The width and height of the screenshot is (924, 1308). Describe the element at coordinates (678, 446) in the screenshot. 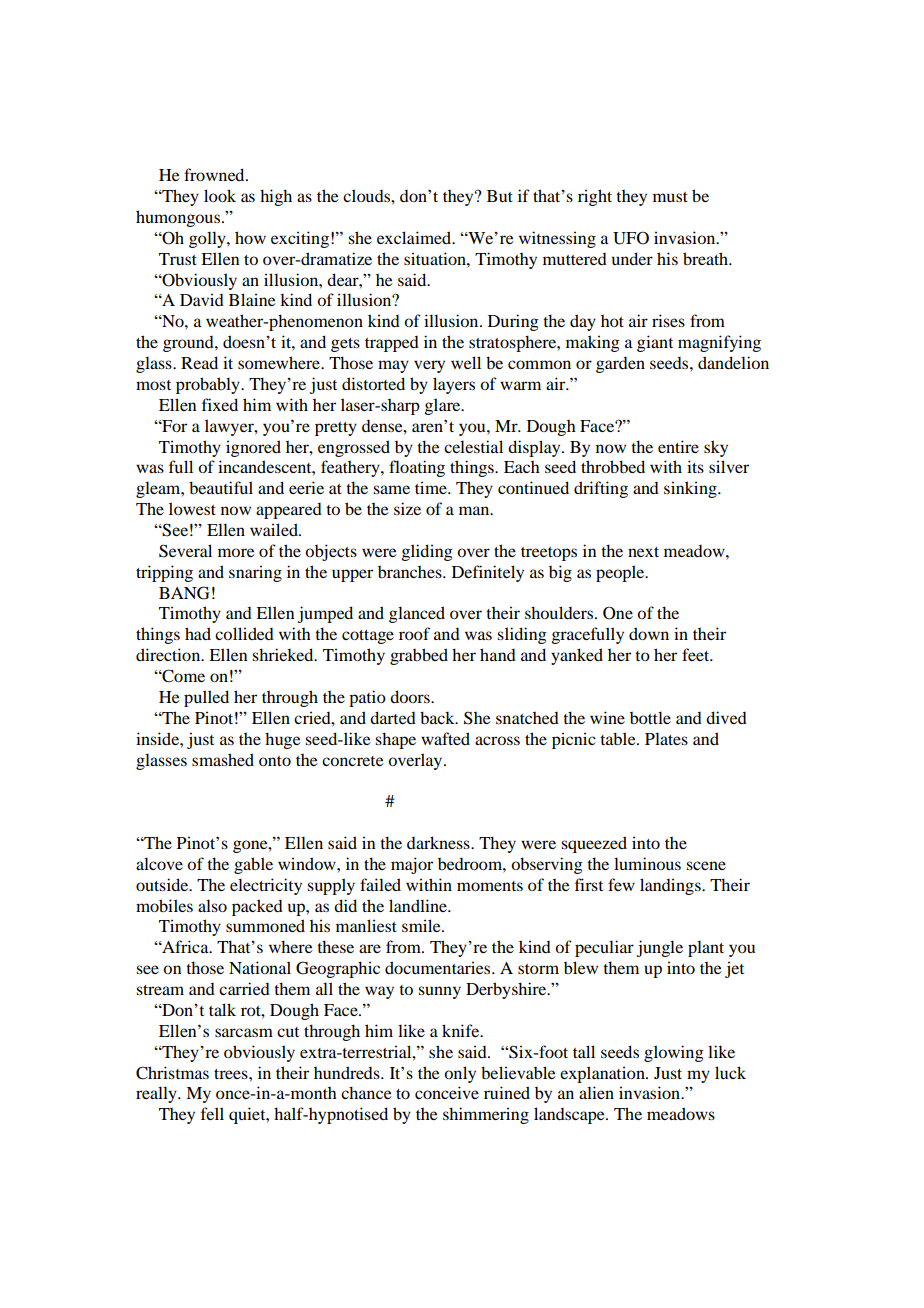

I see `entire` at that location.
